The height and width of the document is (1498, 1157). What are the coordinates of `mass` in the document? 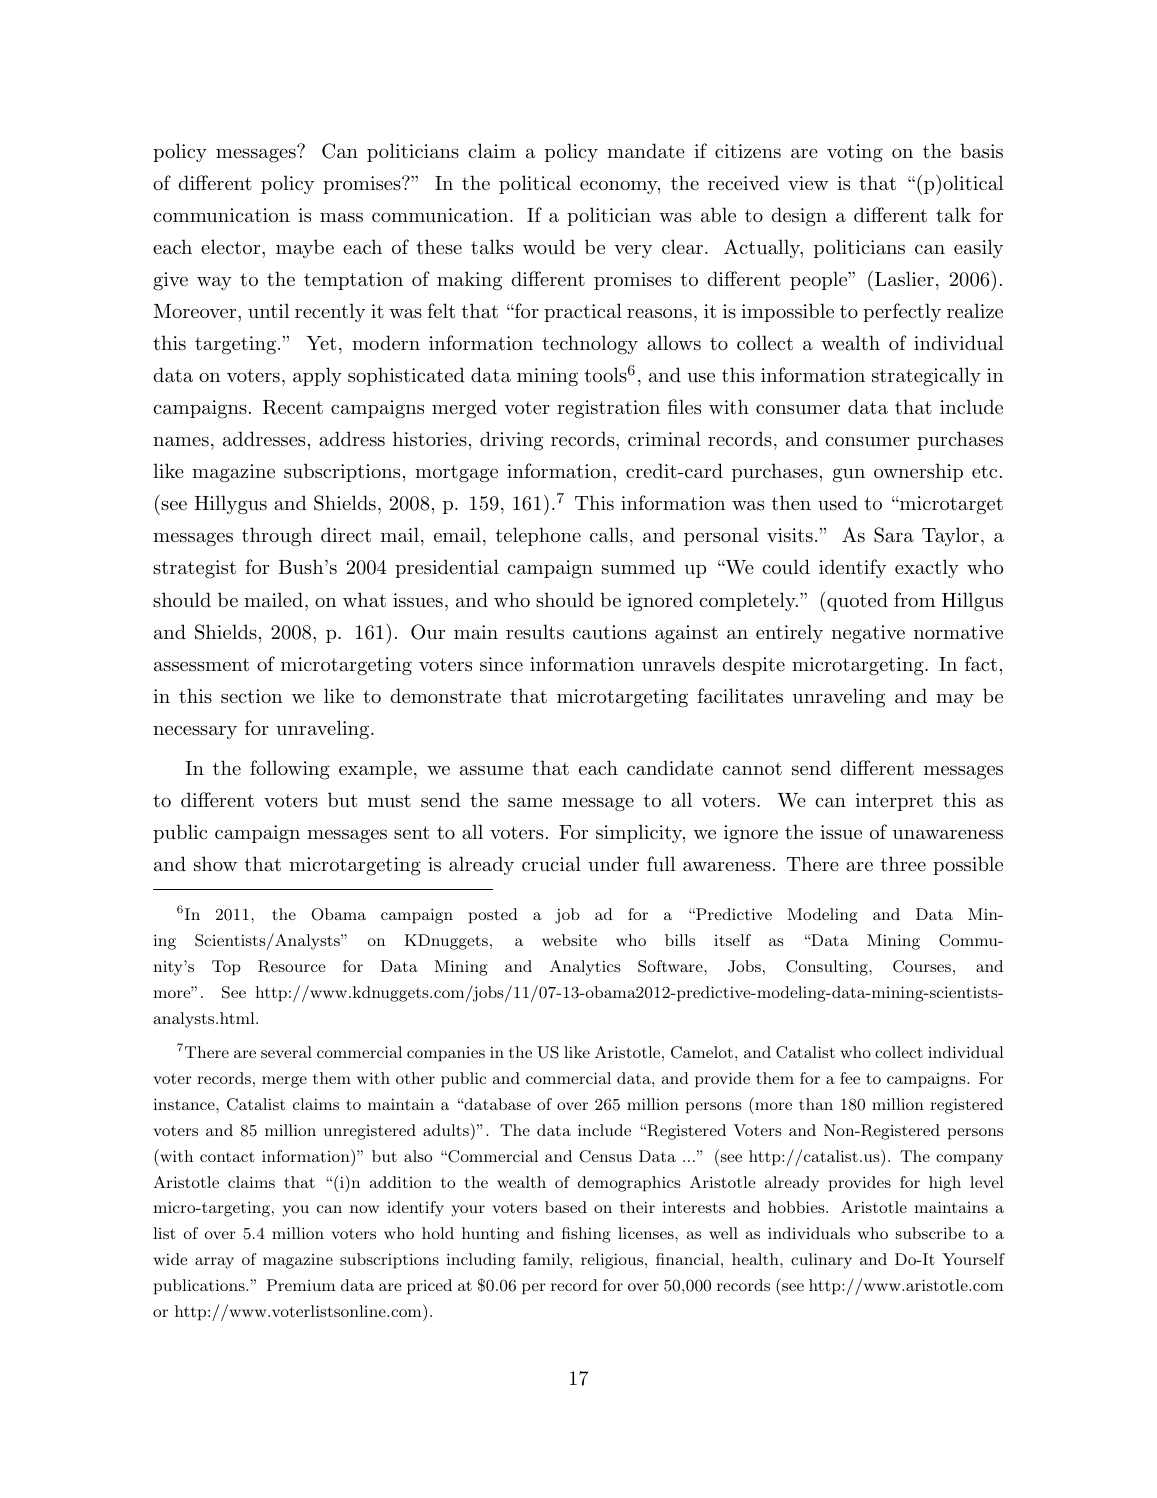 It's located at (341, 217).
